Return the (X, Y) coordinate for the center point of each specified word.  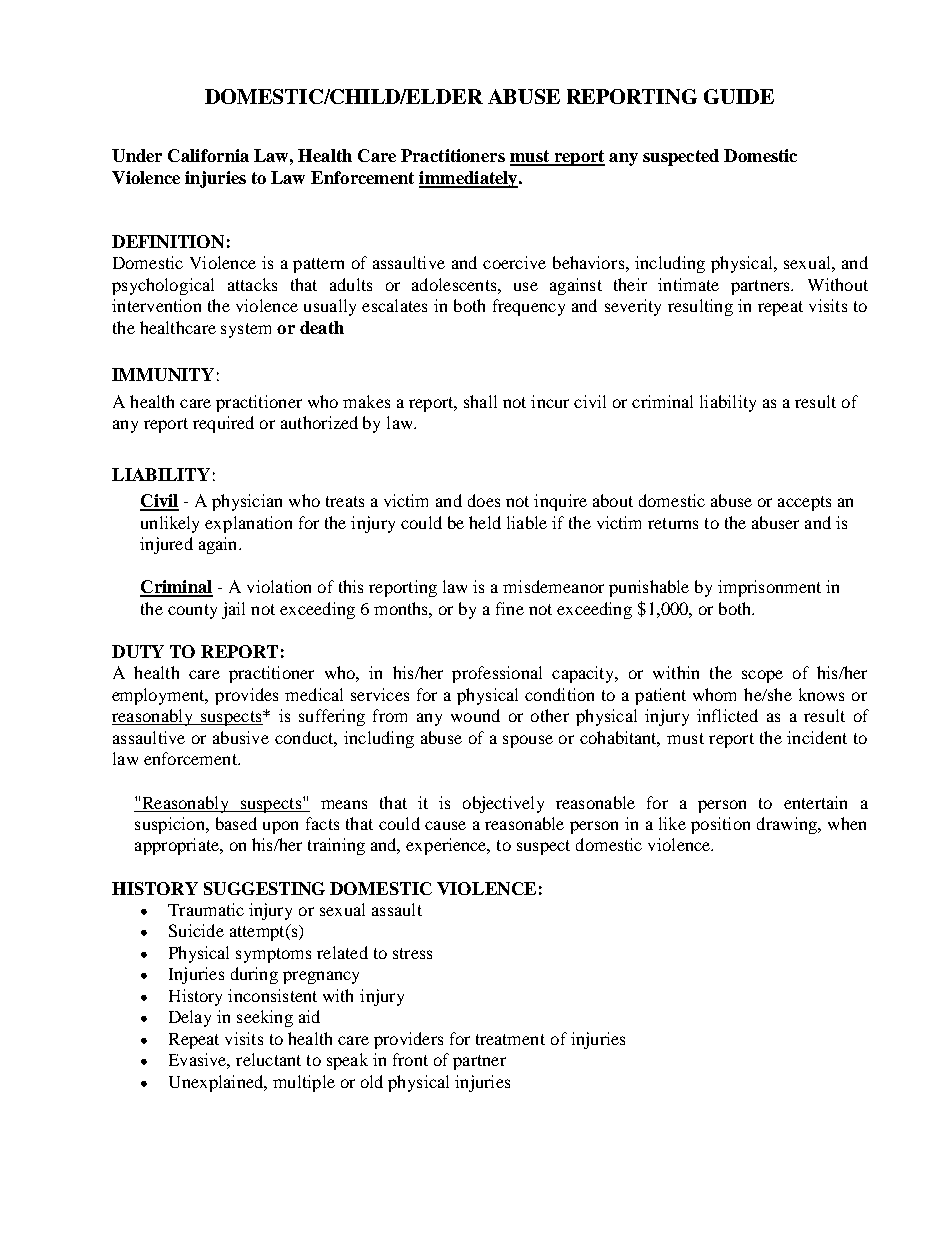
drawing (788, 825)
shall (480, 401)
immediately (469, 179)
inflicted (727, 715)
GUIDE (739, 96)
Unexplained (217, 1083)
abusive (241, 737)
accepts (804, 503)
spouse (528, 741)
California (208, 155)
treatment (510, 1039)
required (223, 424)
